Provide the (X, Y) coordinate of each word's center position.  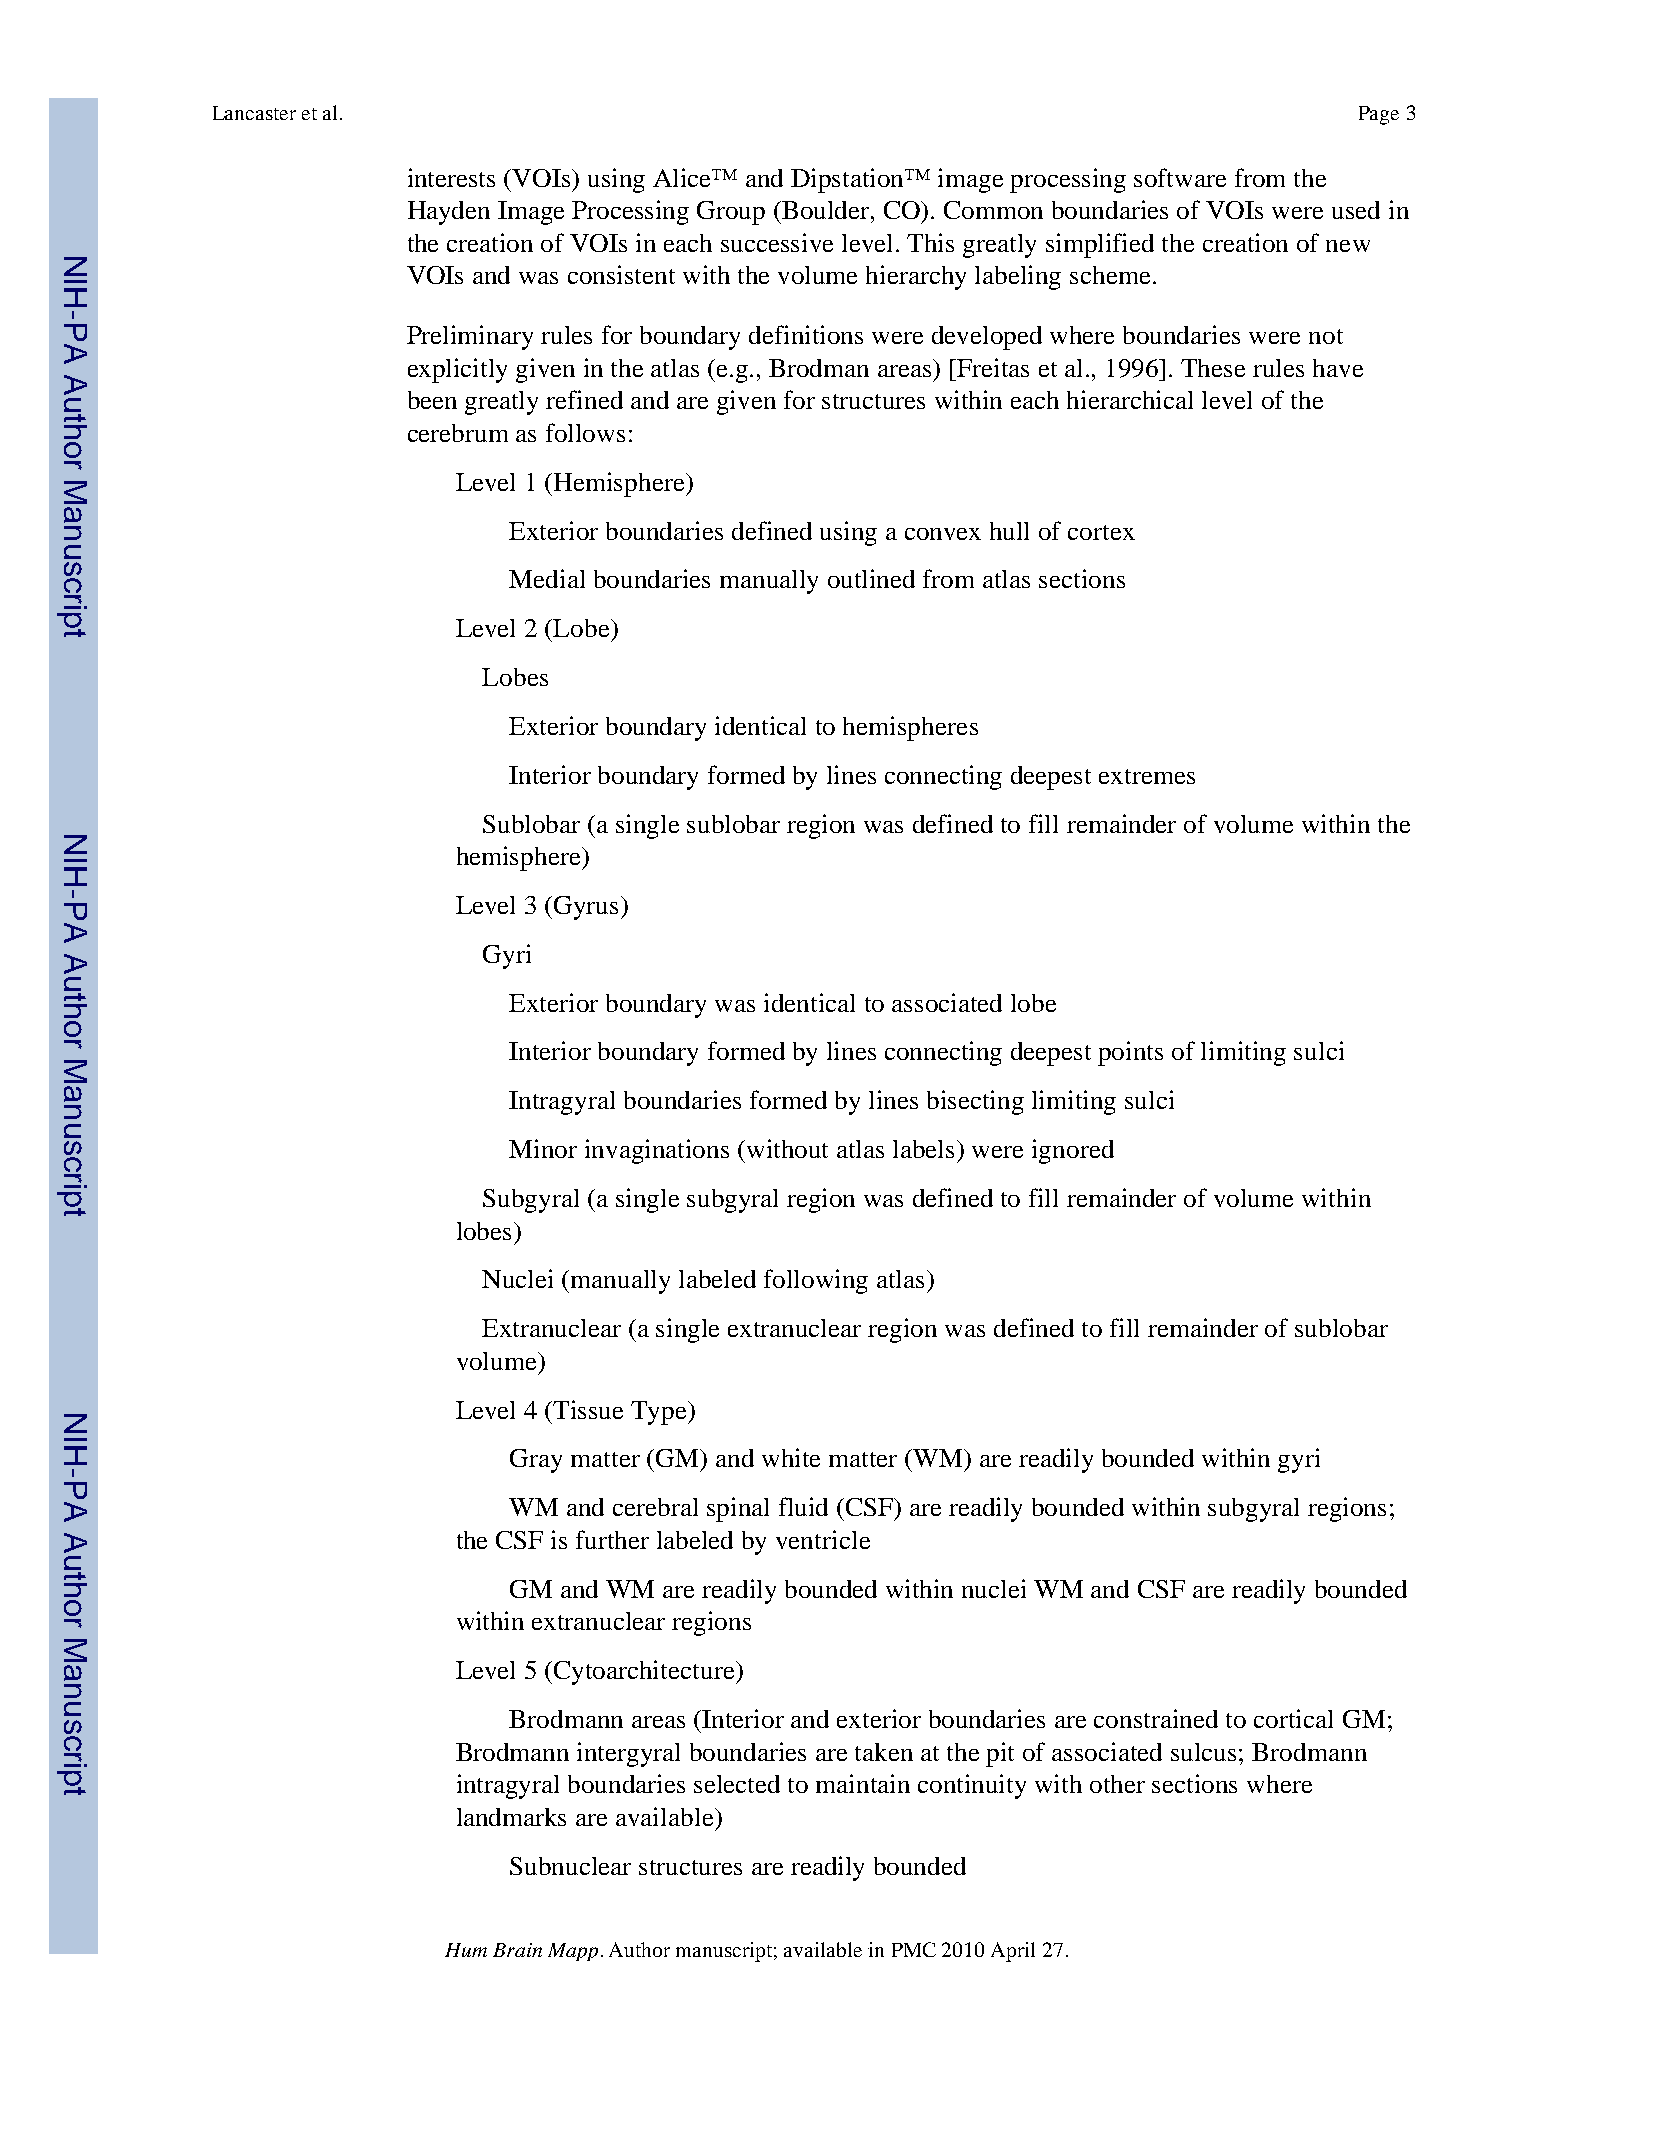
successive (777, 242)
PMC (914, 1949)
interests (451, 177)
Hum (466, 1950)
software (1180, 177)
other (1117, 1784)
